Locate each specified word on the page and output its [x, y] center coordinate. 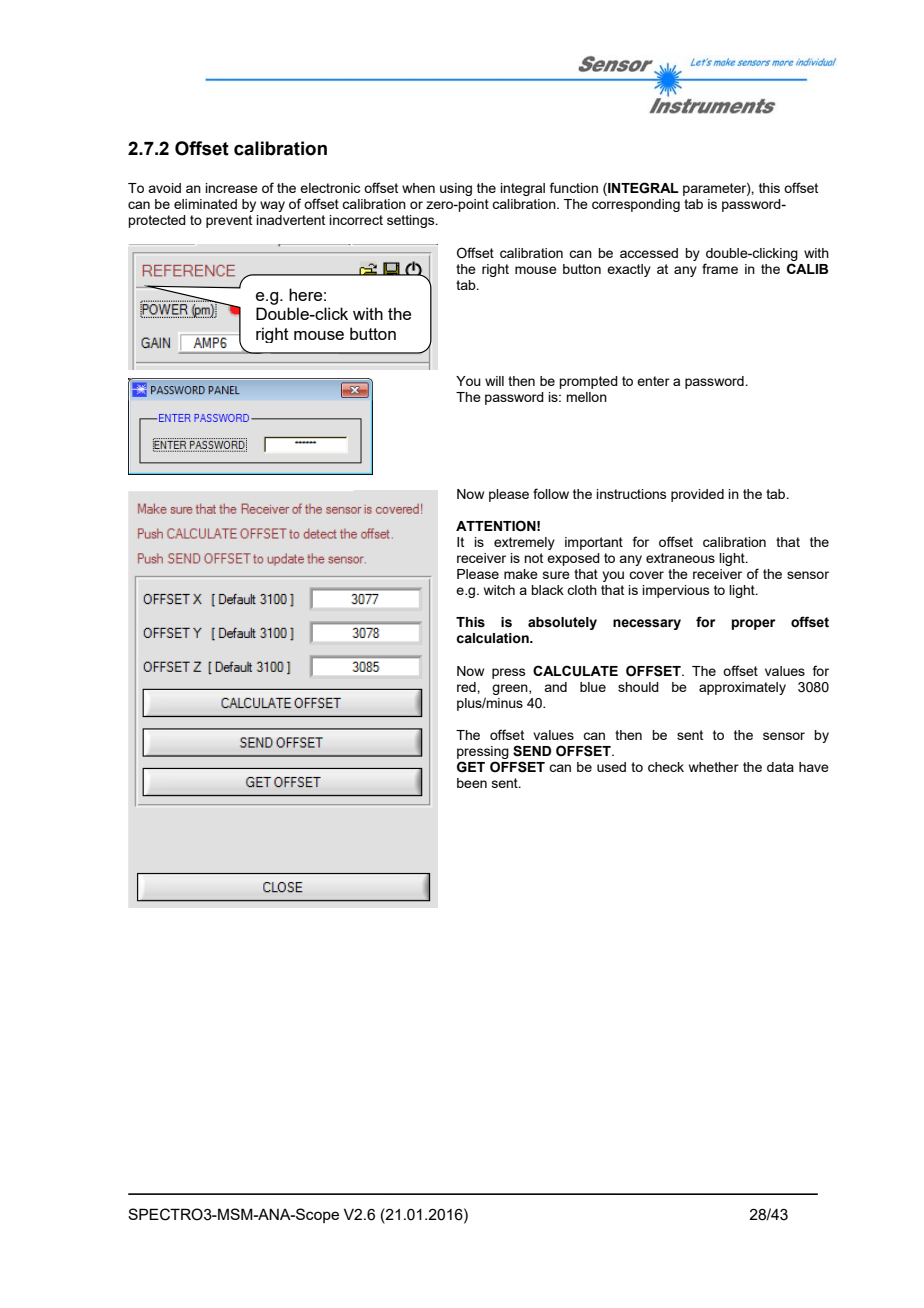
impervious [676, 591]
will [494, 381]
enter [653, 381]
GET [471, 767]
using [456, 189]
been [472, 783]
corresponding [636, 205]
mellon [586, 397]
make [521, 574]
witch [499, 590]
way [272, 206]
